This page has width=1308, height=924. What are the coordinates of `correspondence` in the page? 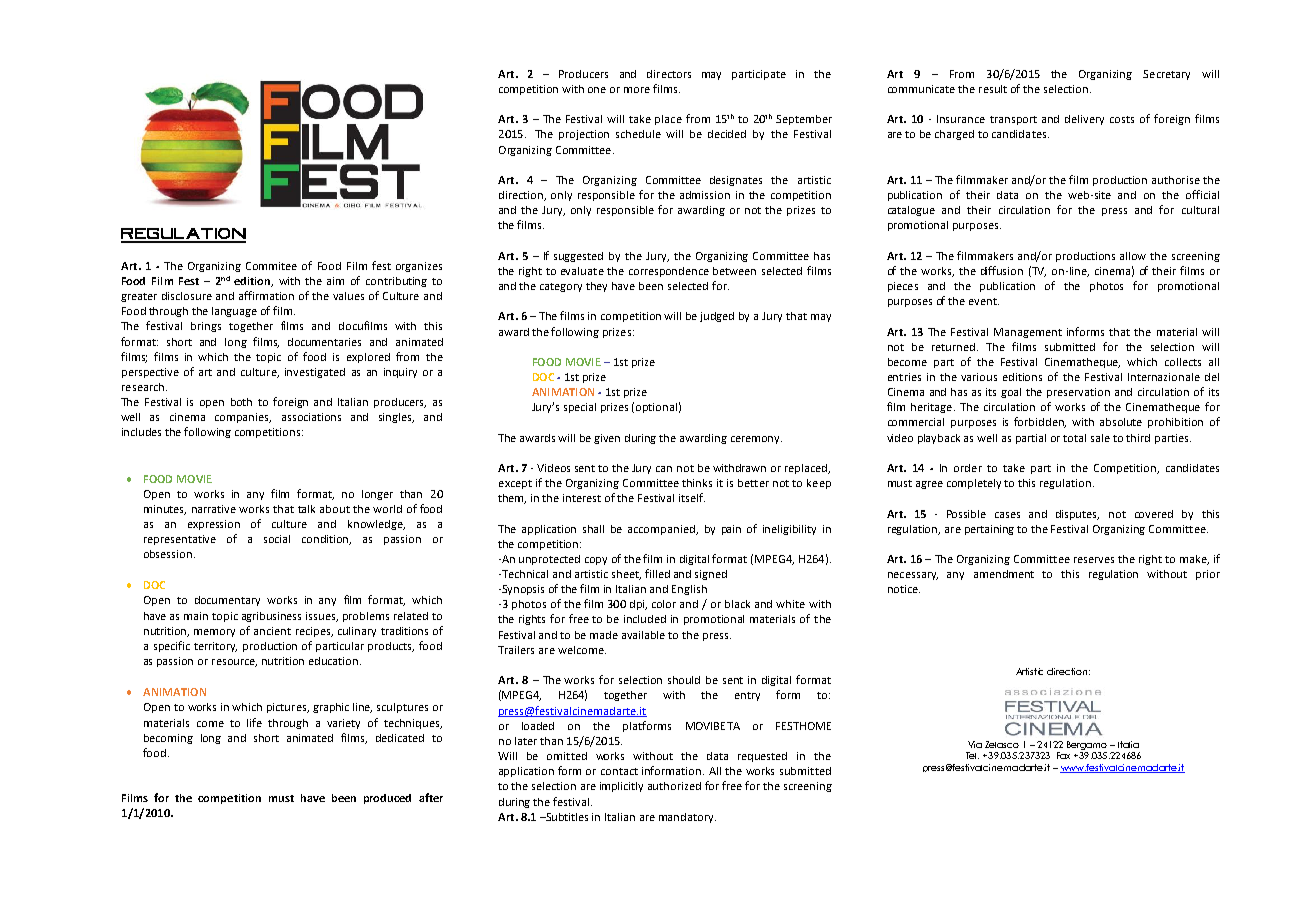 It's located at (669, 272).
